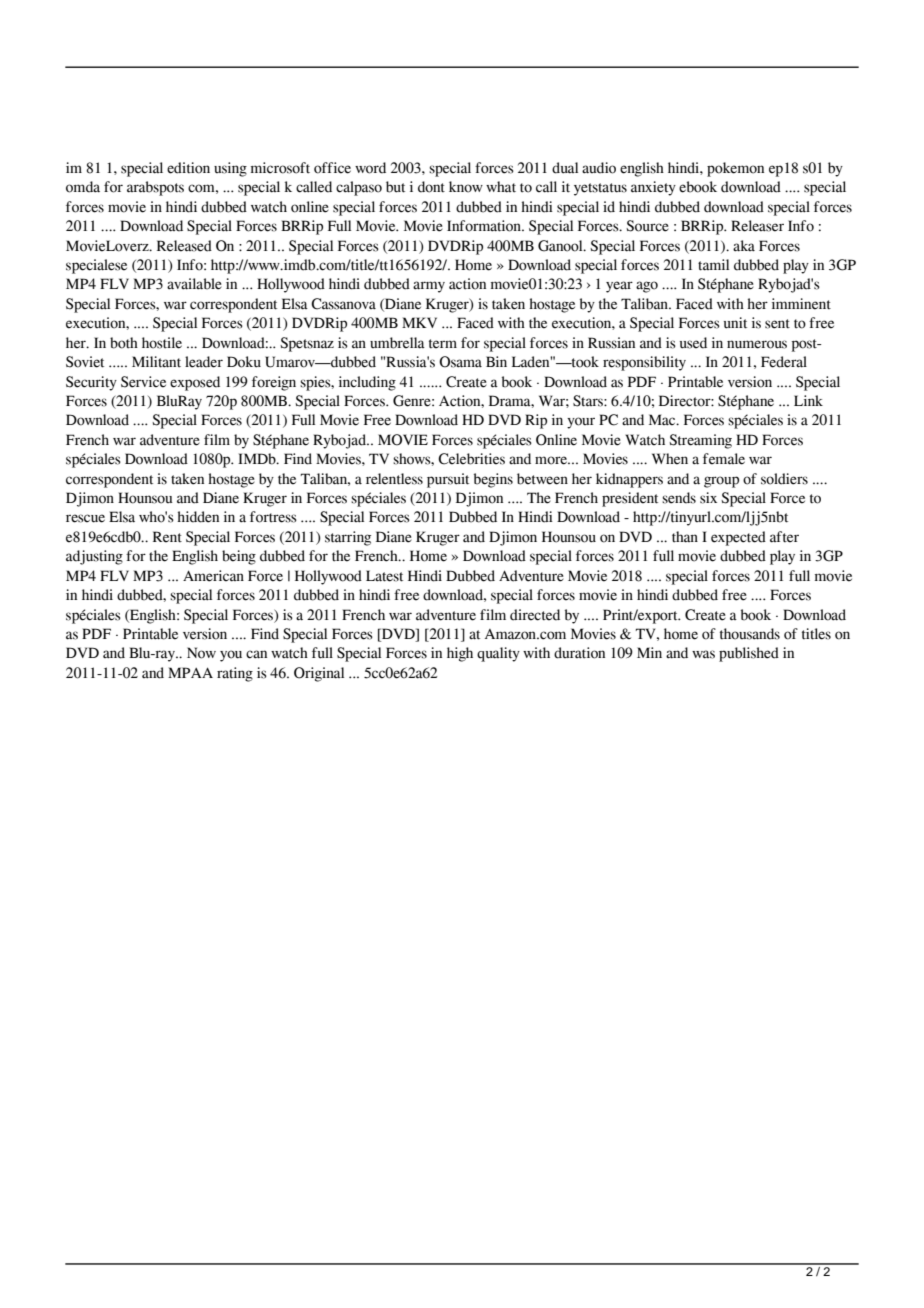  I want to click on Celebrities, so click(471, 459).
